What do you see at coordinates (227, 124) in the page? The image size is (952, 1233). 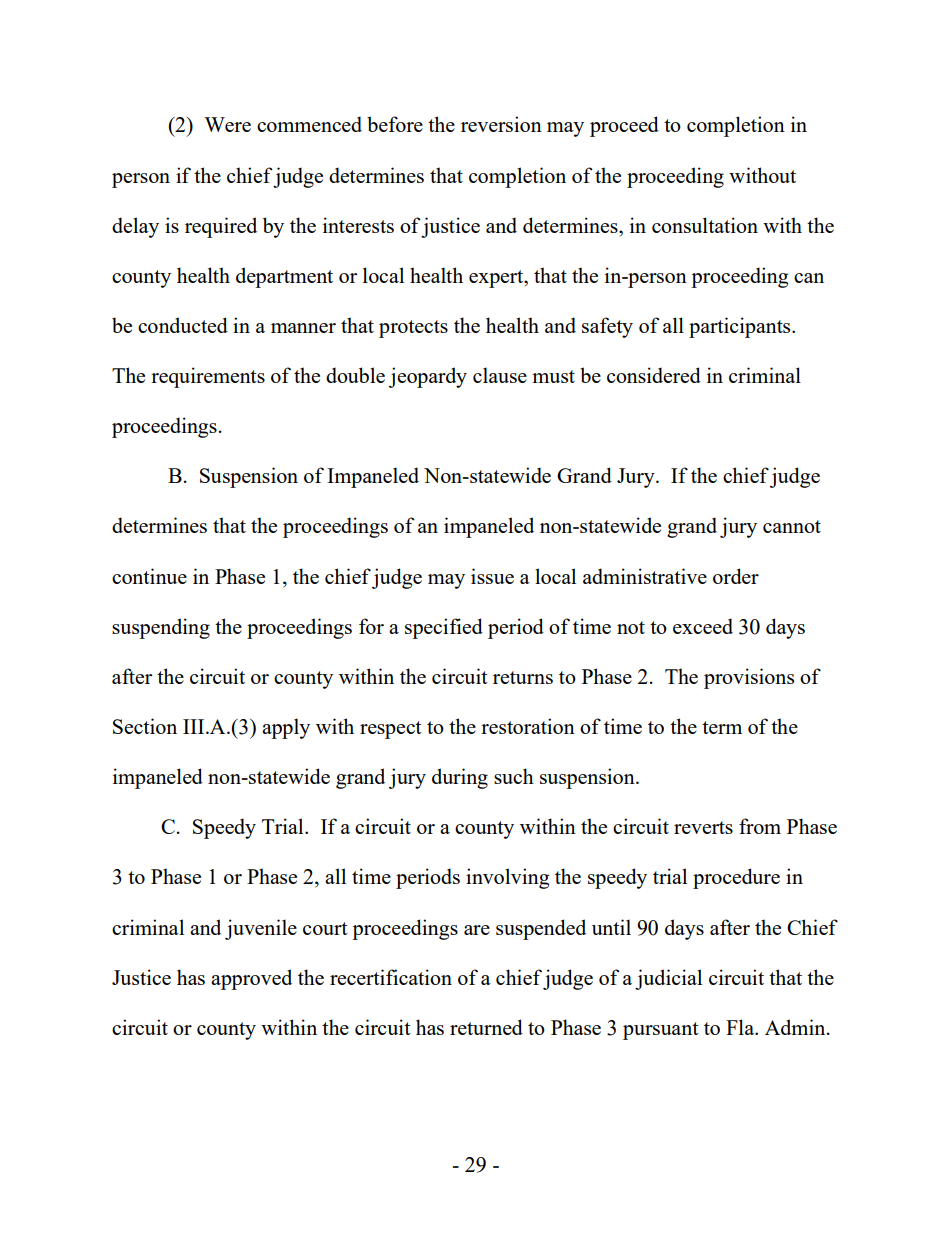 I see `Were` at bounding box center [227, 124].
